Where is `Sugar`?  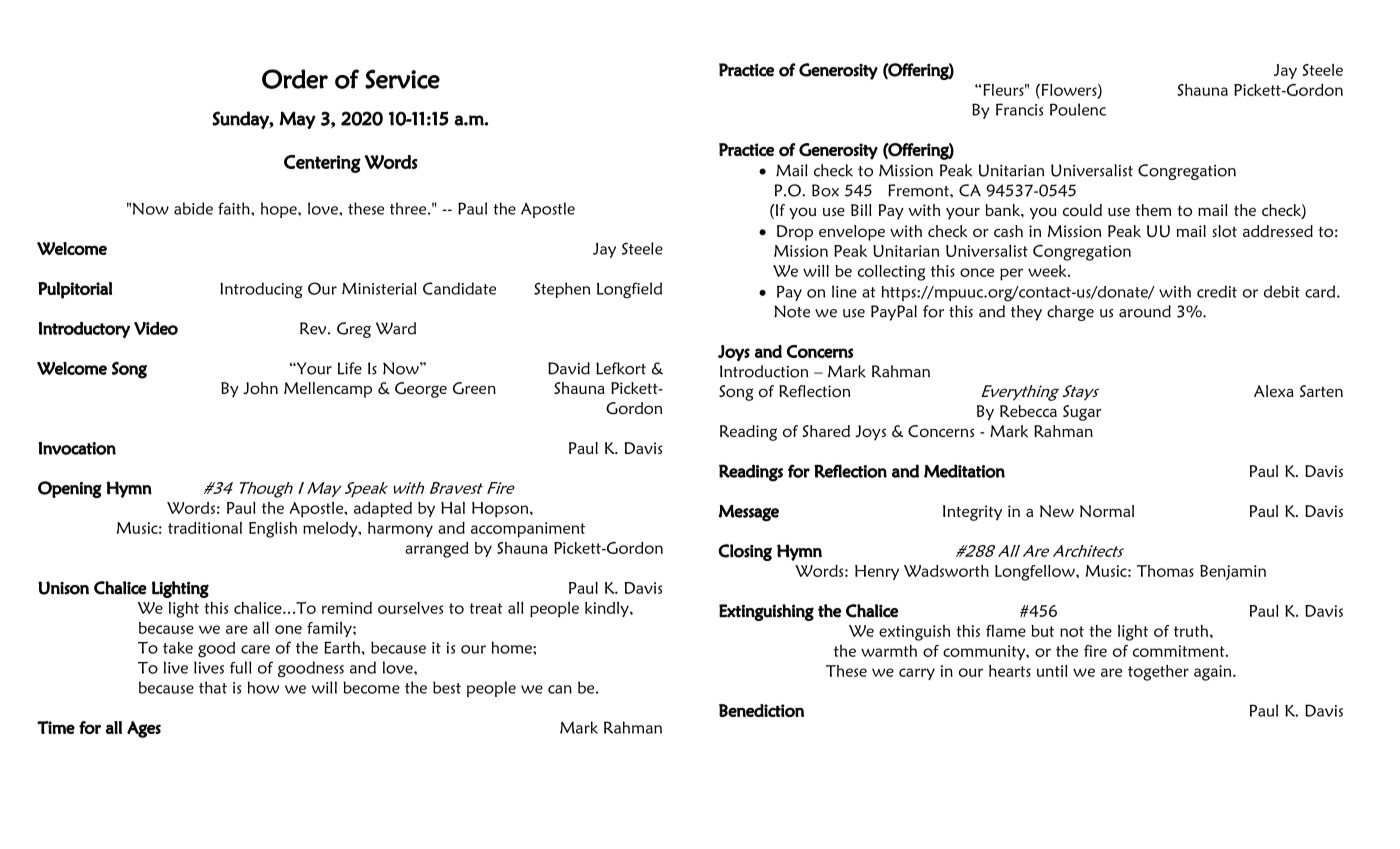 Sugar is located at coordinates (1082, 413).
